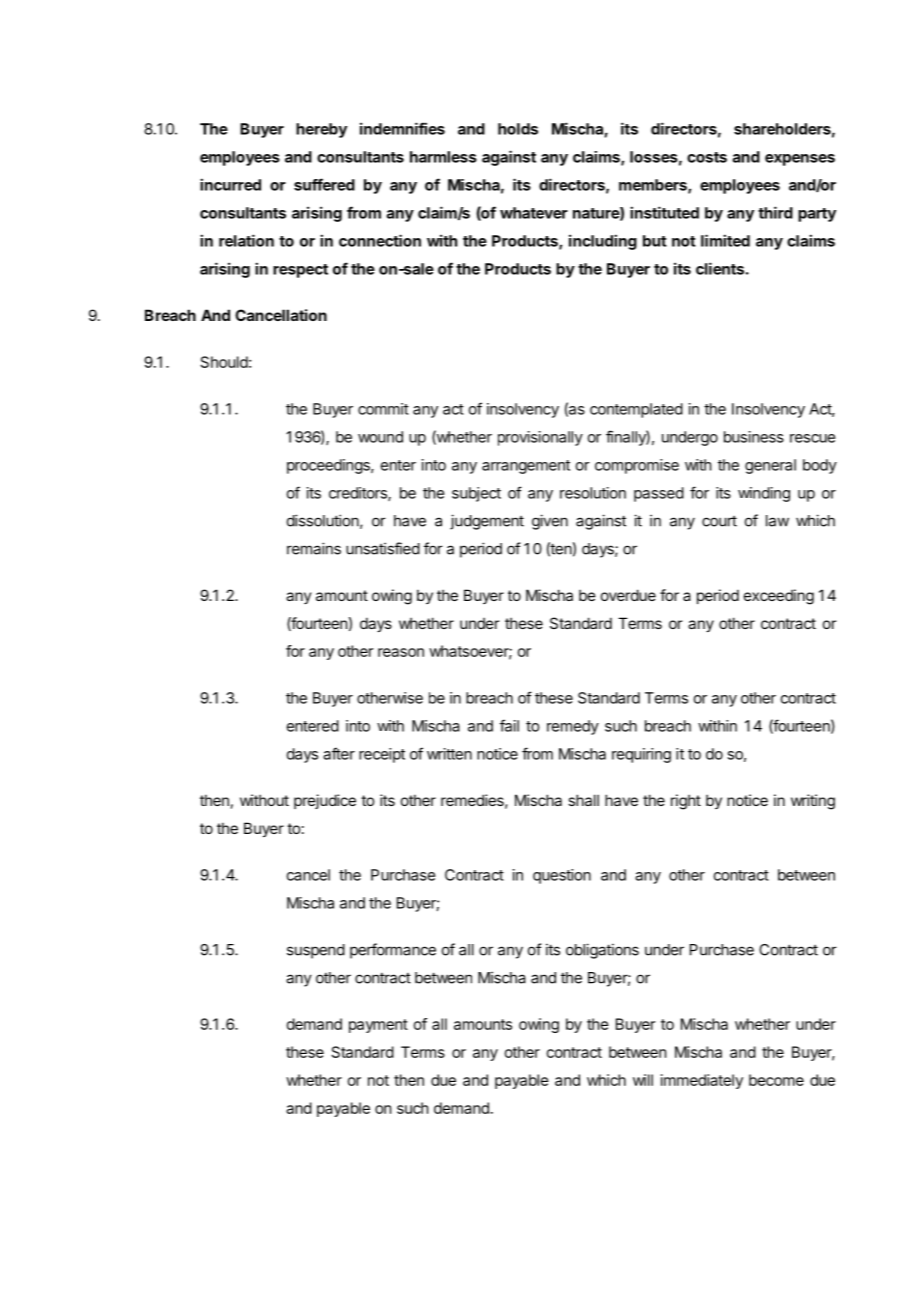 Image resolution: width=924 pixels, height=1308 pixels. What do you see at coordinates (776, 1080) in the document?
I see `become` at bounding box center [776, 1080].
